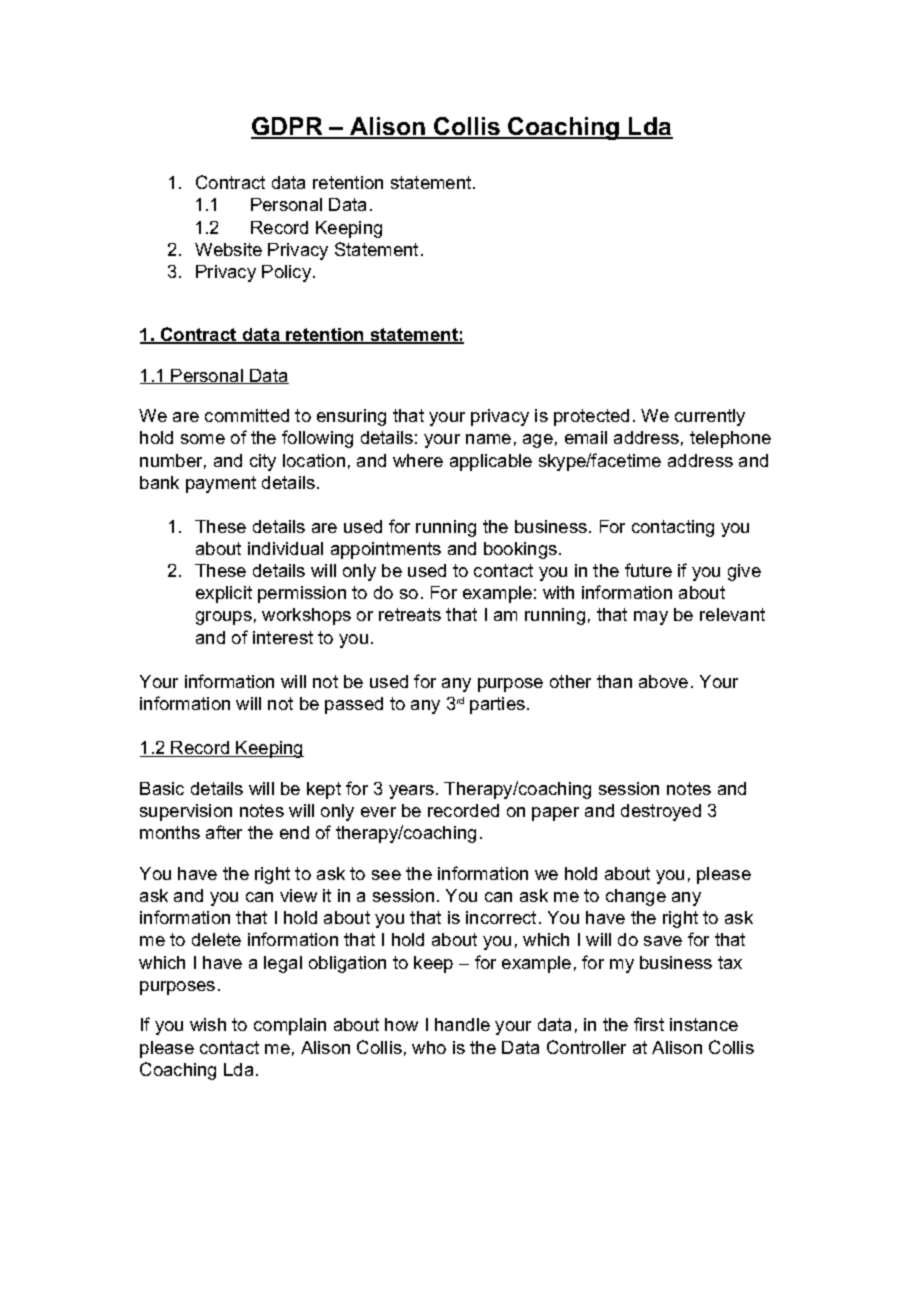  Describe the element at coordinates (203, 439) in the screenshot. I see `some` at that location.
